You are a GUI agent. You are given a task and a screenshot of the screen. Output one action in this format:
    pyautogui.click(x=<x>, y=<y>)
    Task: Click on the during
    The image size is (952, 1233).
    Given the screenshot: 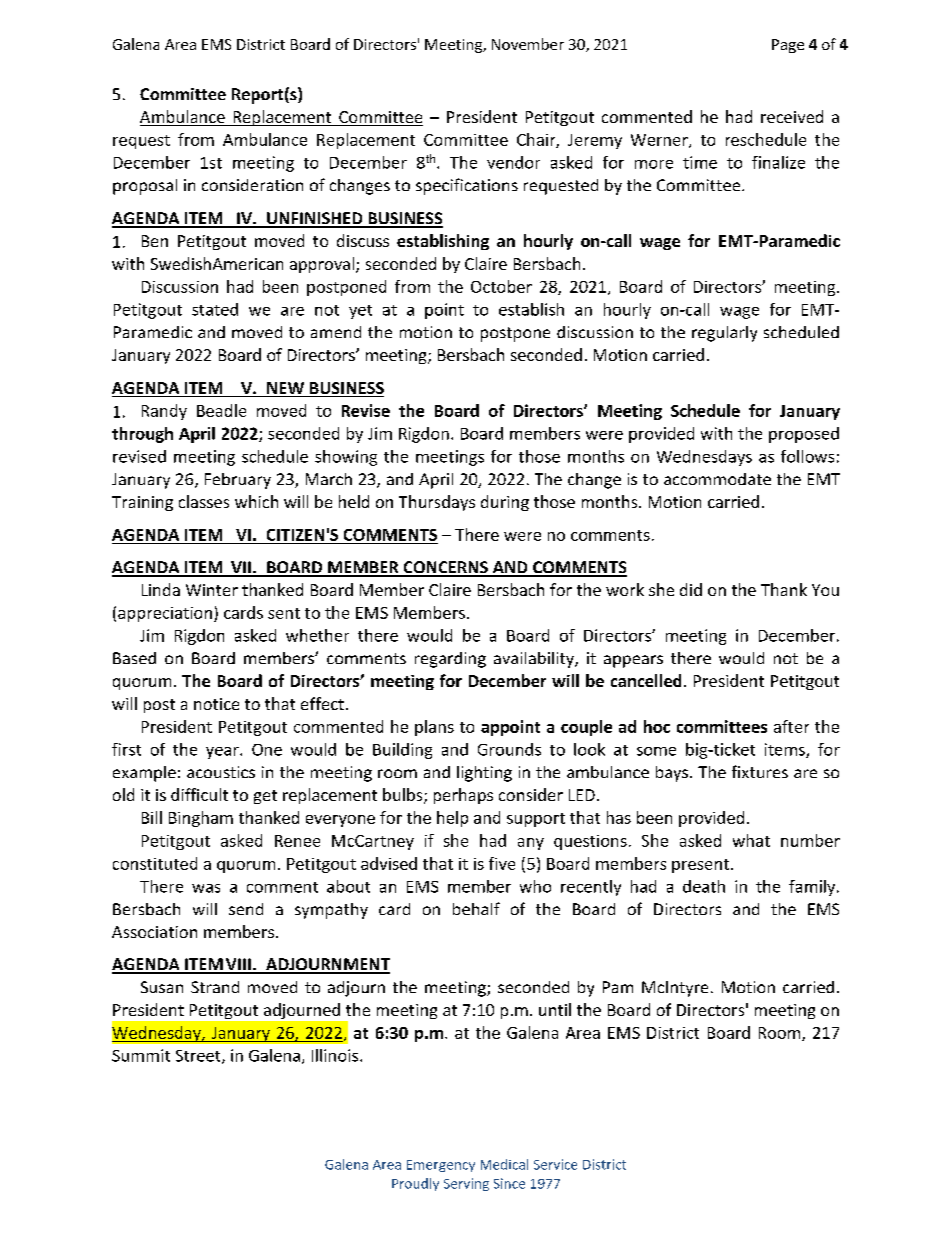 What is the action you would take?
    pyautogui.click(x=505, y=503)
